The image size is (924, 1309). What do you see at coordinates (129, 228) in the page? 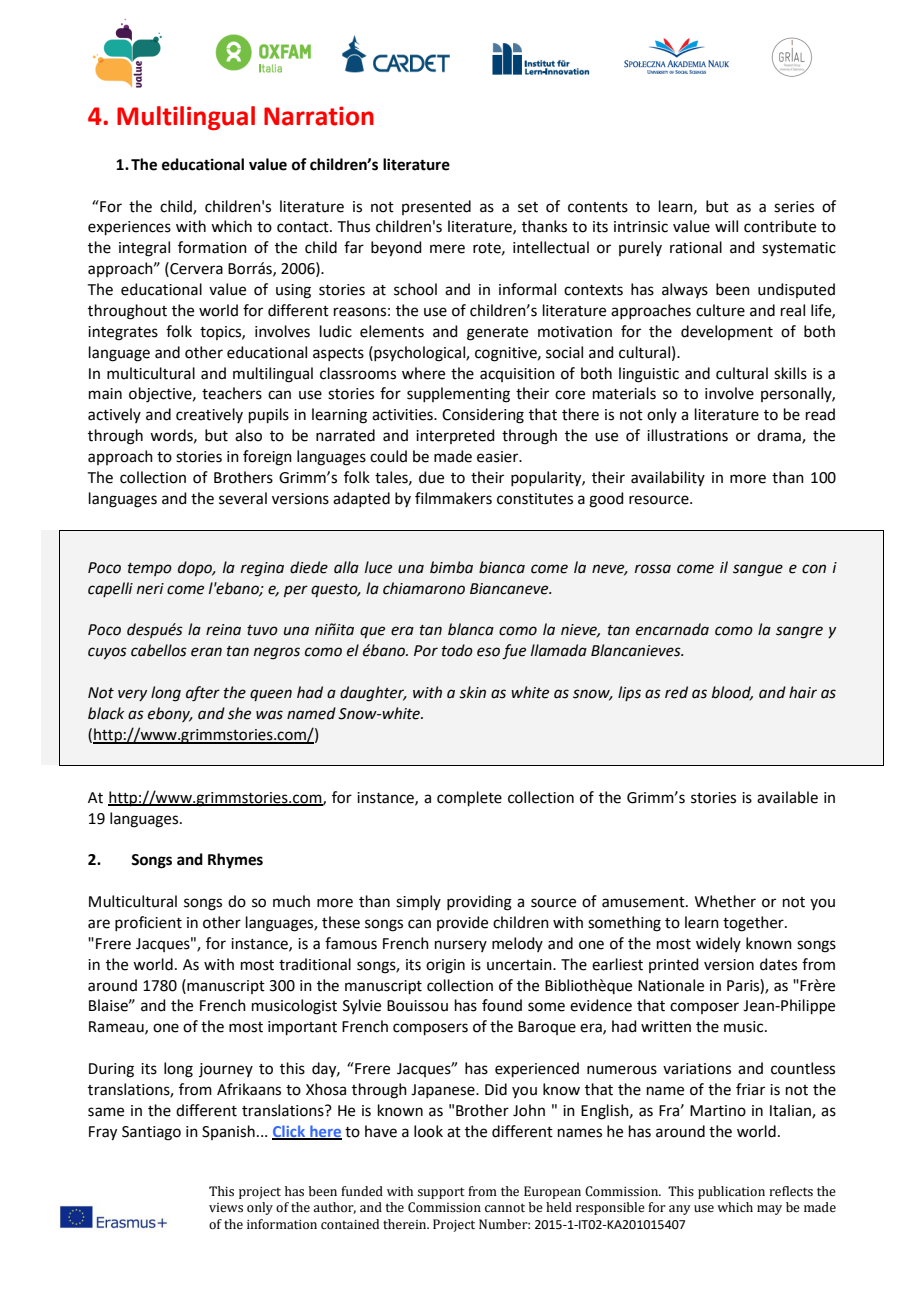
I see `experiences` at bounding box center [129, 228].
